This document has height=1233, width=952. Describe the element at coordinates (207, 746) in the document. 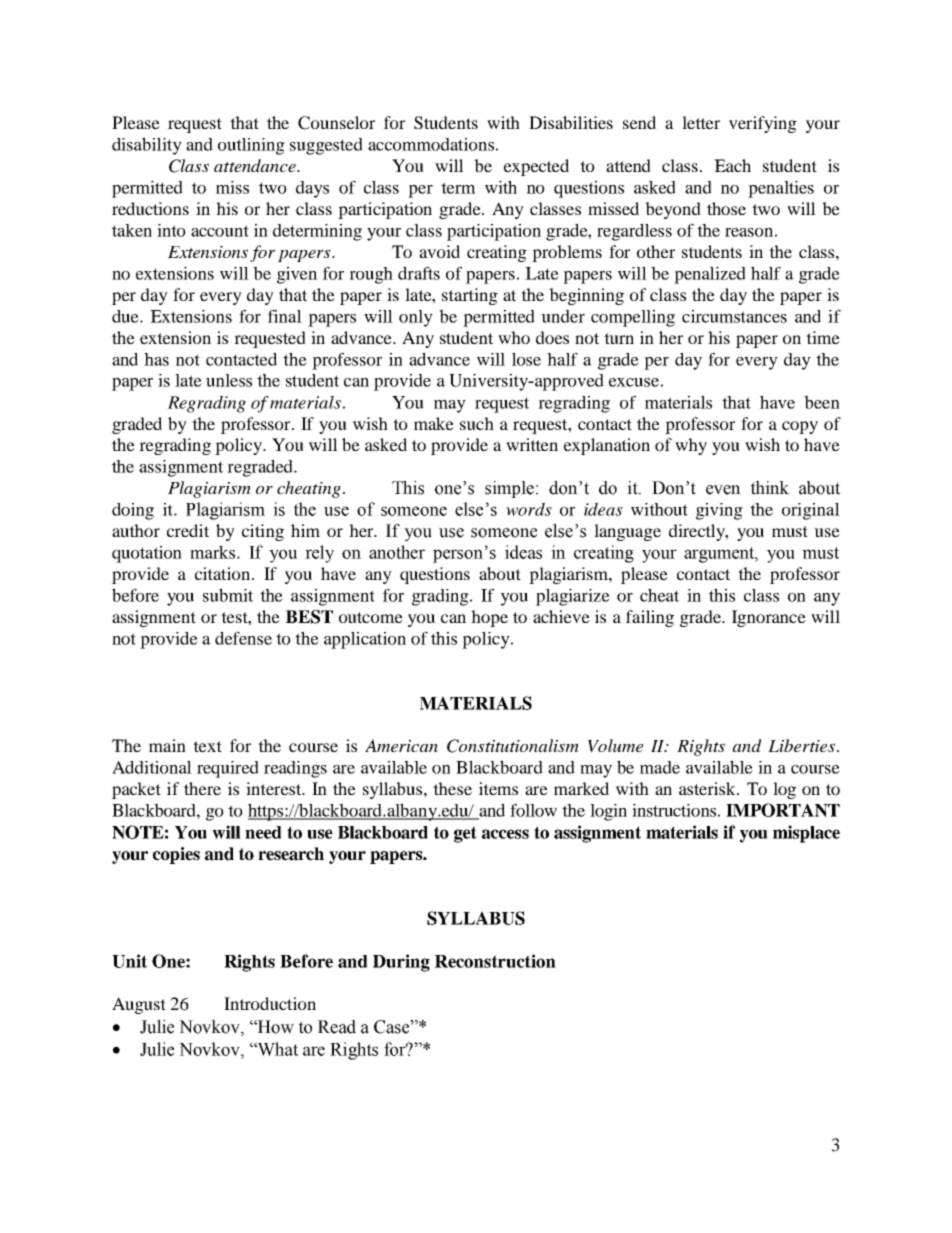

I see `text` at that location.
